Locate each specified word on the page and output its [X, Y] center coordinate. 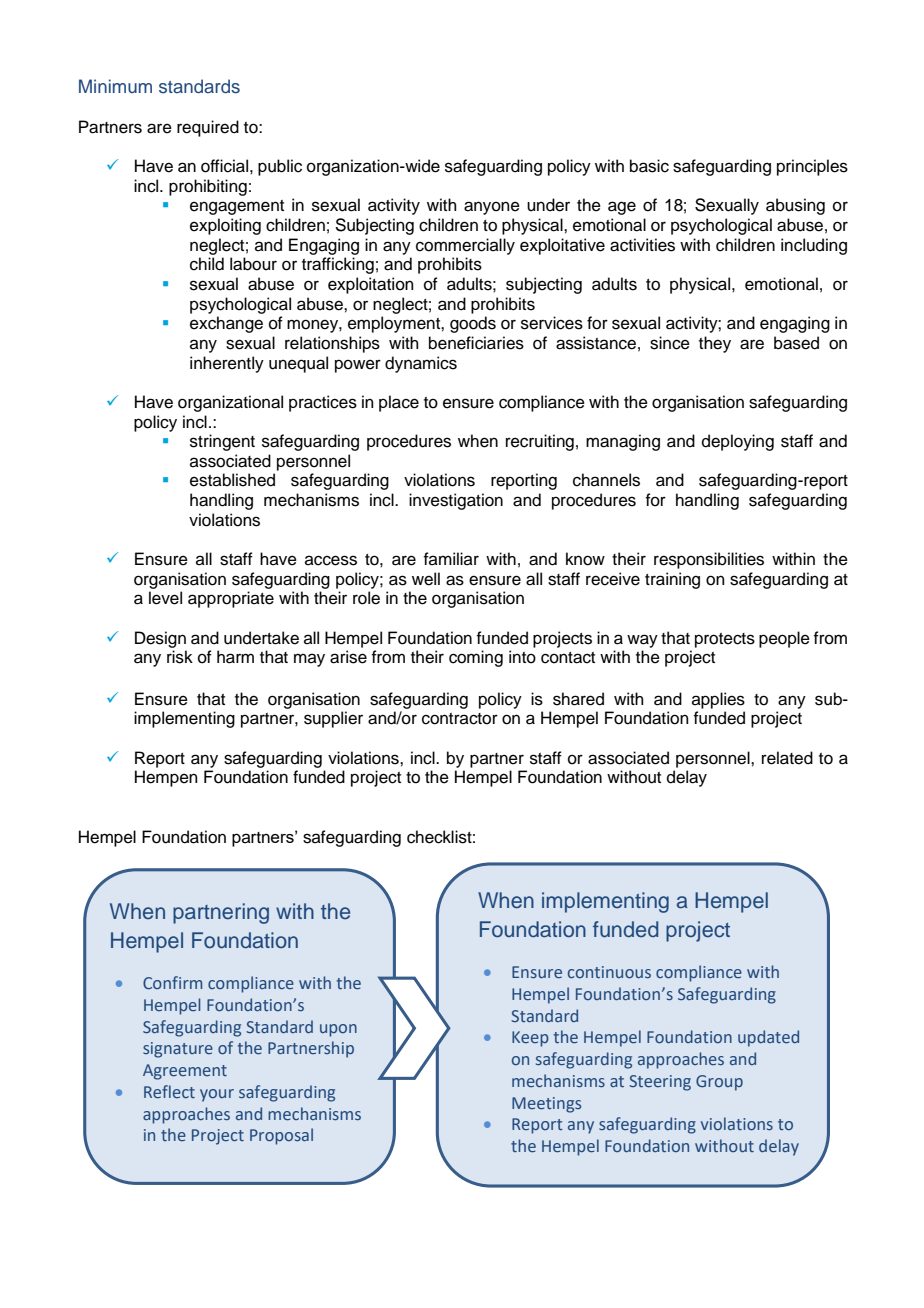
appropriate [231, 599]
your [217, 1095]
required [208, 128]
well [426, 579]
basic [649, 166]
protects [725, 640]
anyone [492, 208]
